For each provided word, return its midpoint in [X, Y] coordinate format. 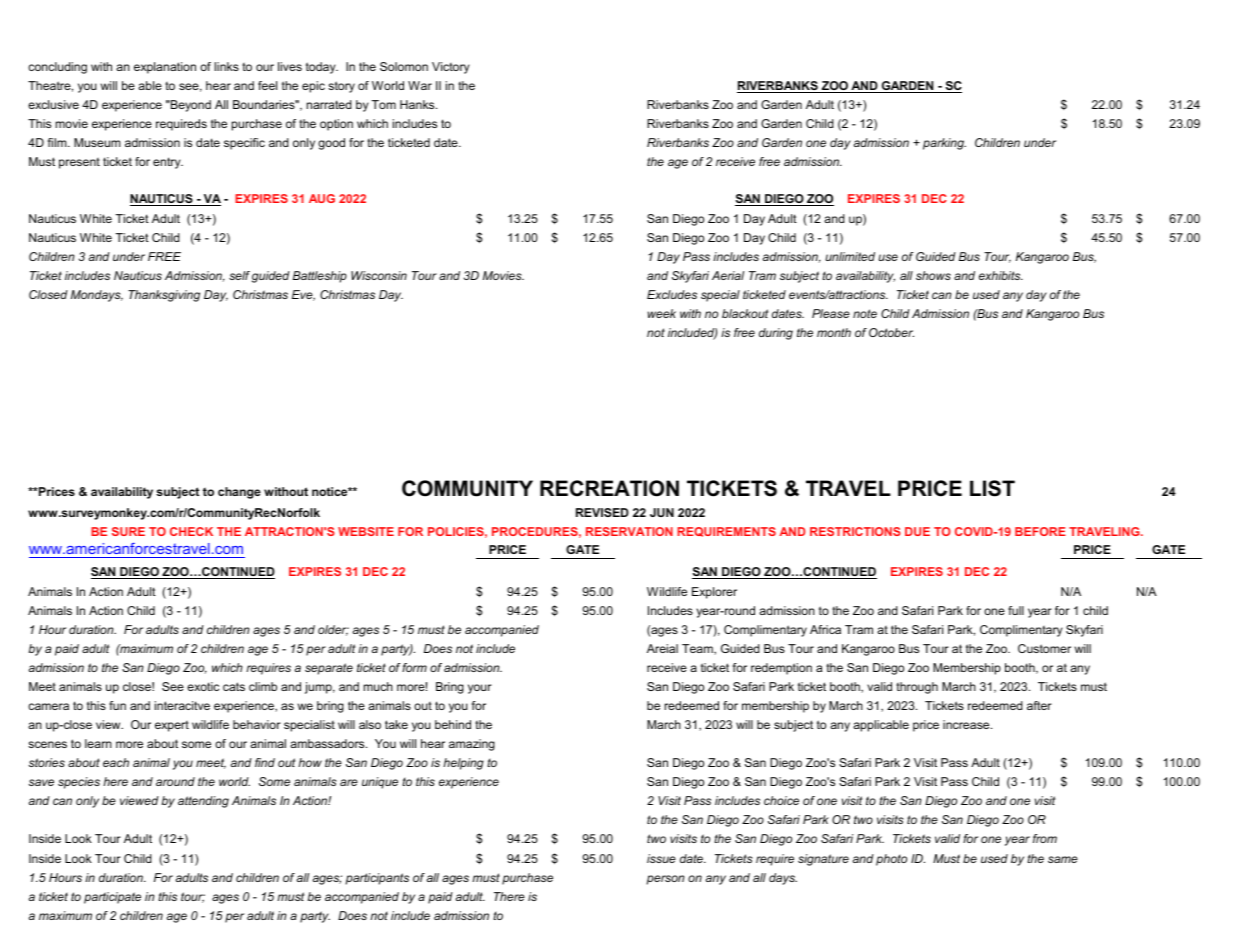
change [239, 493]
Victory [451, 68]
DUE [917, 531]
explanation [165, 68]
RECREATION [609, 488]
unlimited [850, 256]
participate [112, 898]
